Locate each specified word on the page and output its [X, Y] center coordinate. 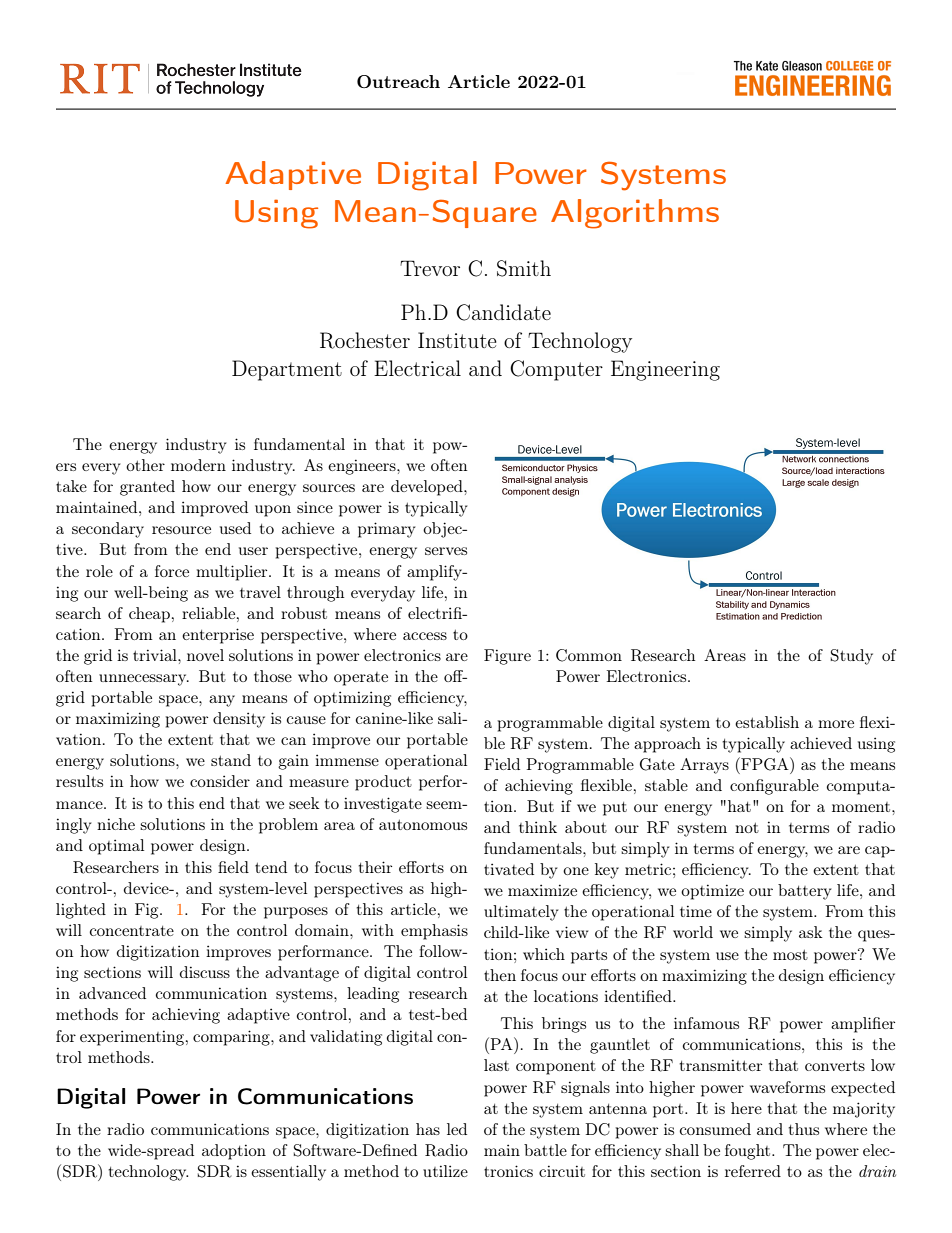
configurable [774, 787]
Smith [524, 268]
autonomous [423, 824]
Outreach [398, 81]
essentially [288, 1173]
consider [220, 781]
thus [803, 1129]
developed [428, 488]
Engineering [665, 370]
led [457, 1129]
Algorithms [635, 214]
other [145, 465]
